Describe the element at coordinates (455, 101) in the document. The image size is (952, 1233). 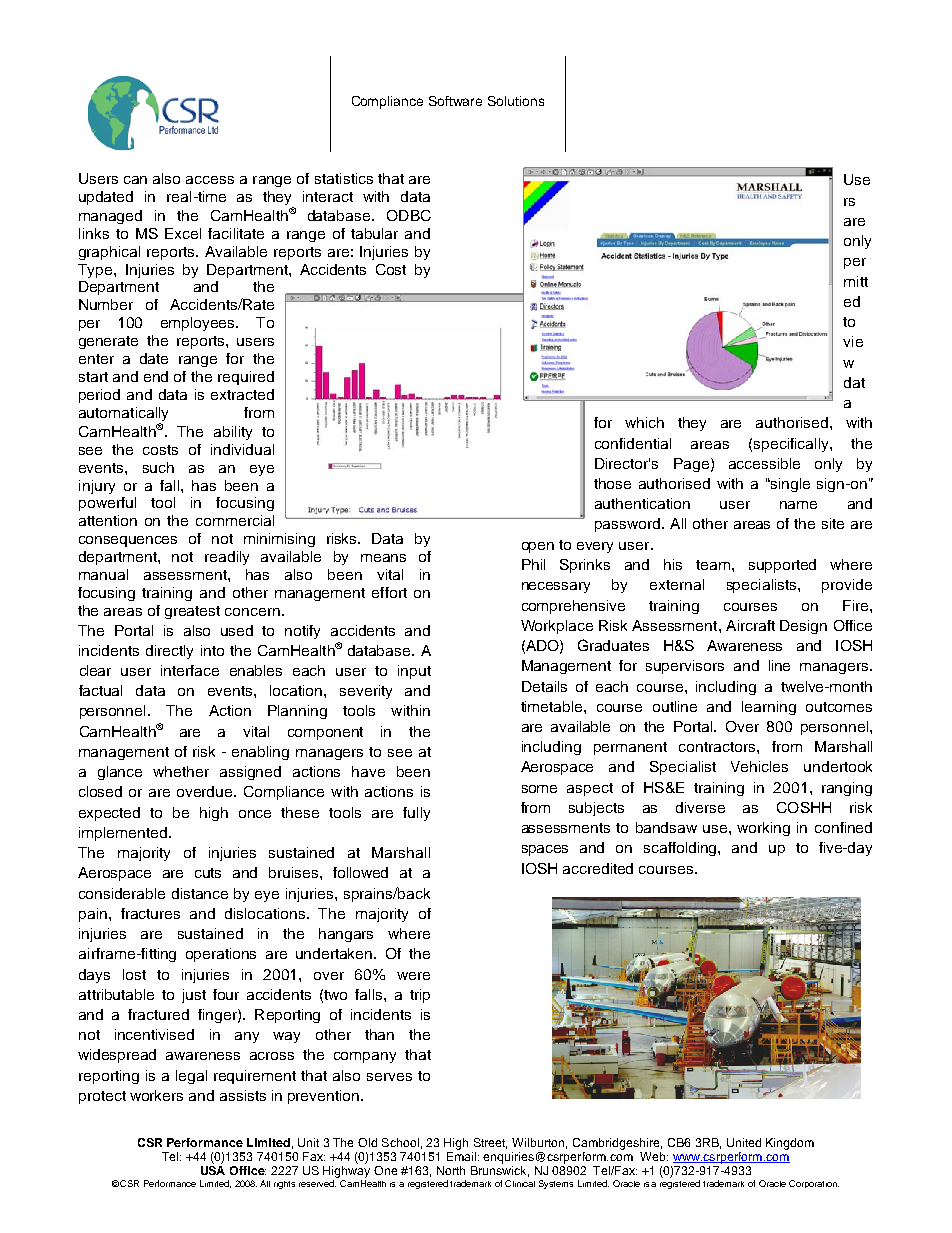
I see `Software` at that location.
